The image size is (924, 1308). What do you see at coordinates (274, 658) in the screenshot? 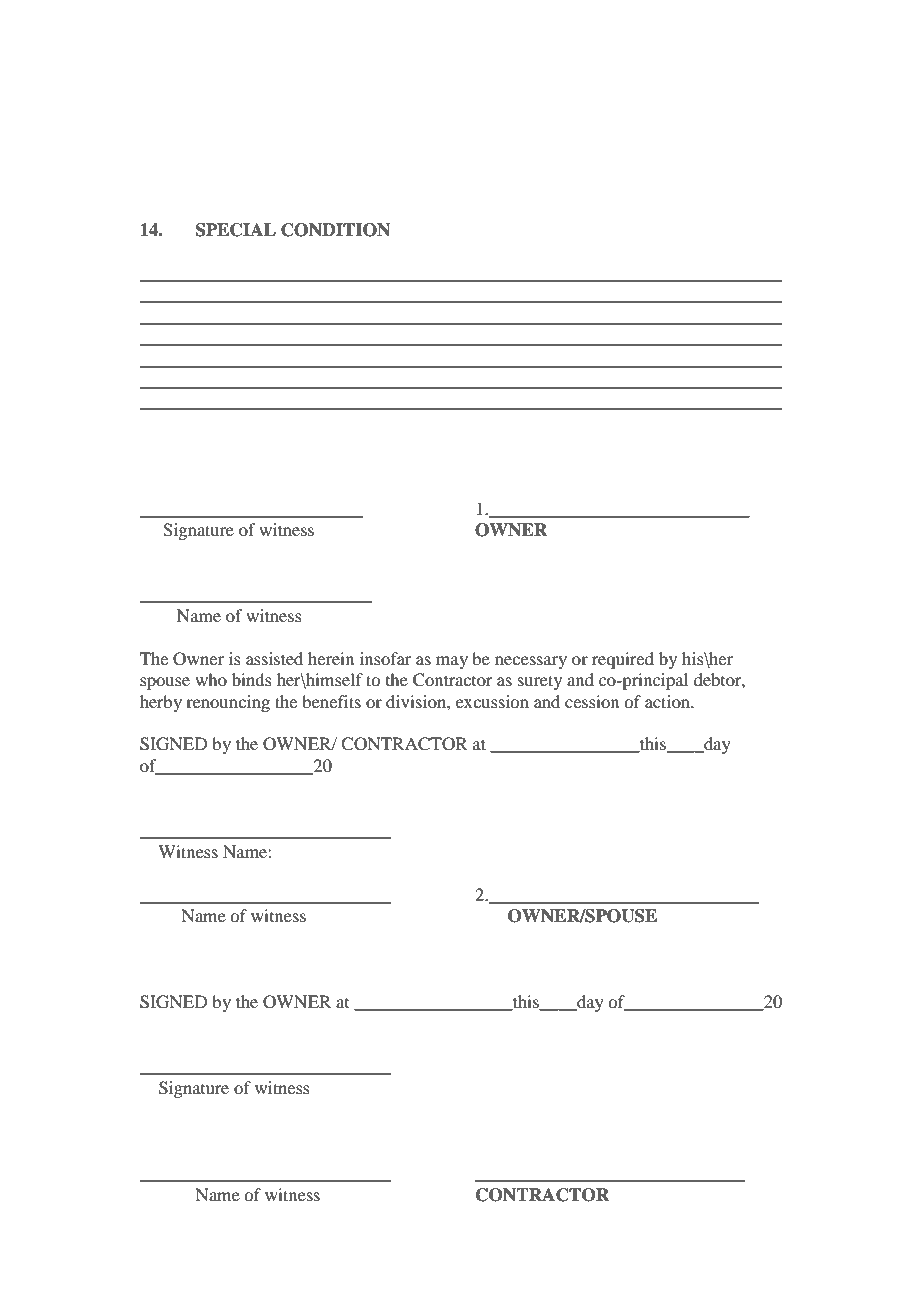
I see `assisted` at bounding box center [274, 658].
